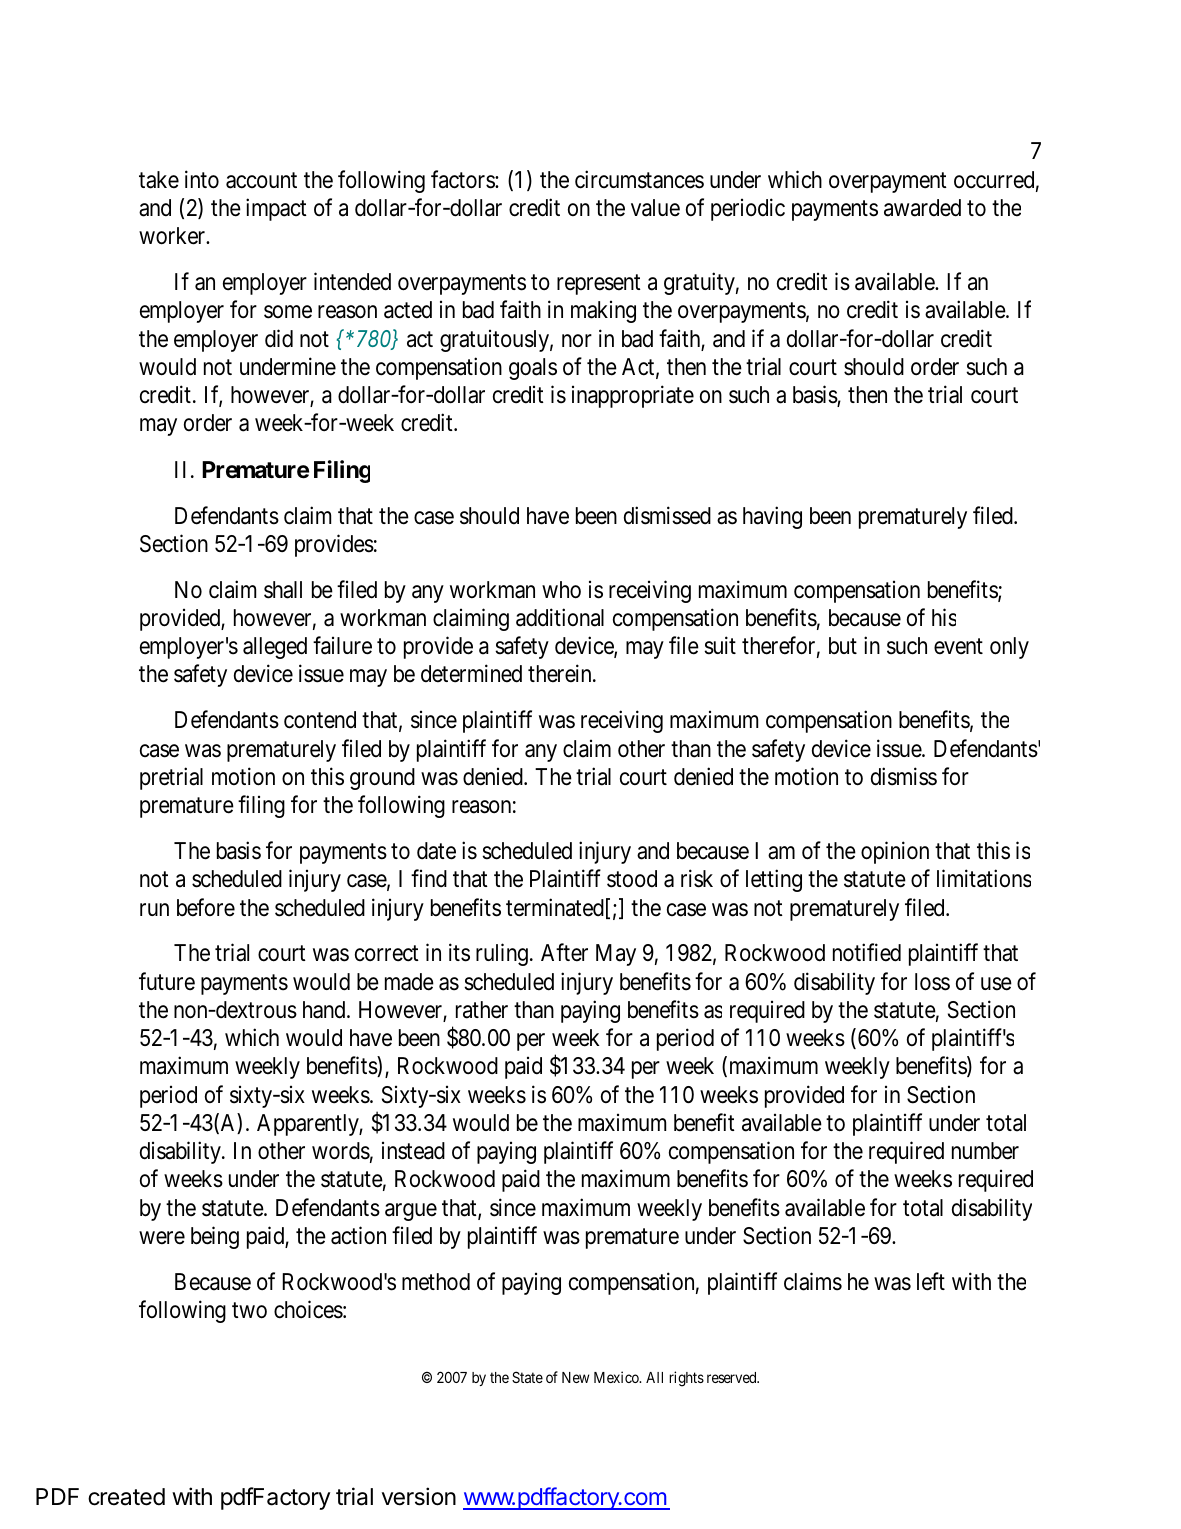  Describe the element at coordinates (341, 1151) in the screenshot. I see `words` at that location.
